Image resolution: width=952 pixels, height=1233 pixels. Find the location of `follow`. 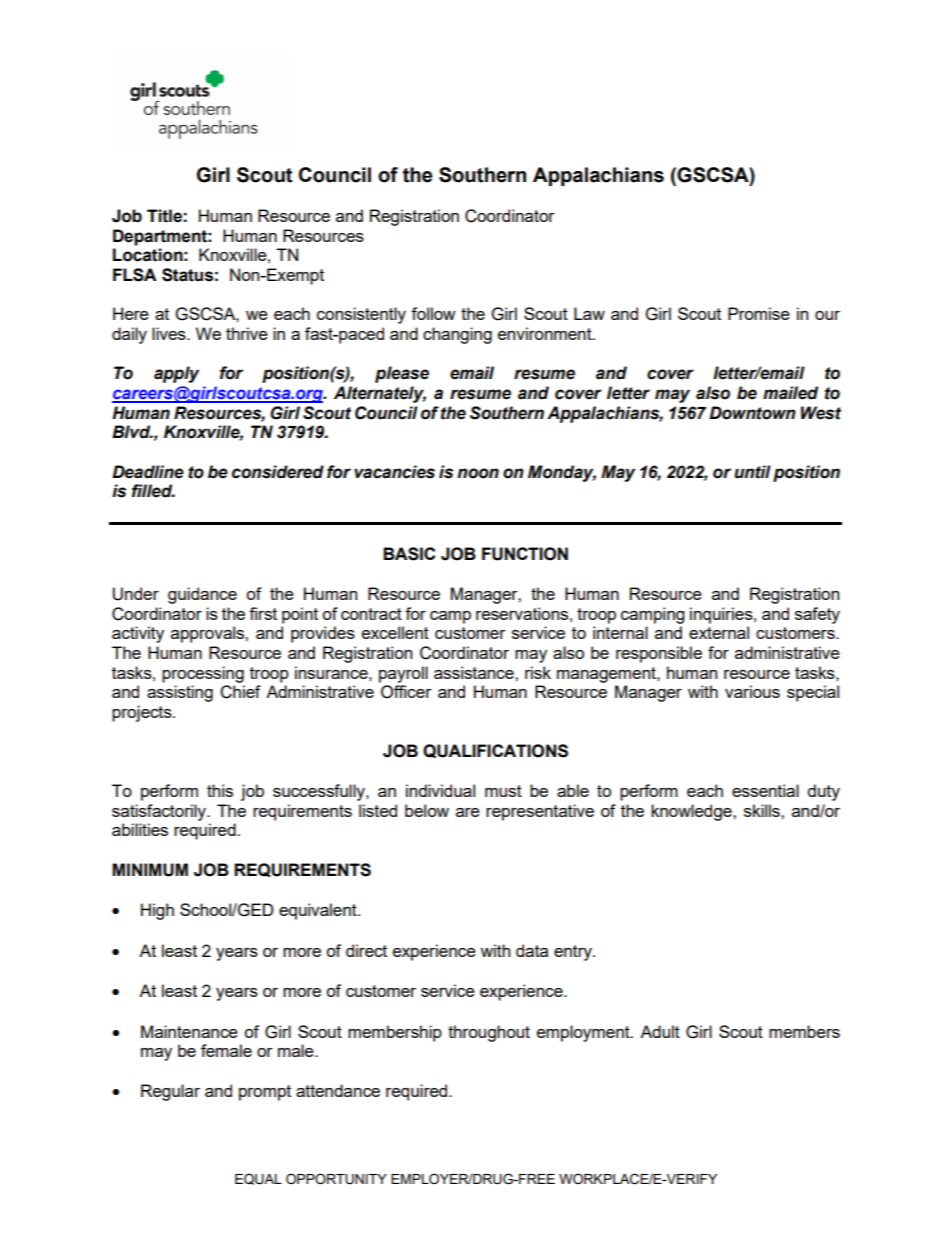

follow is located at coordinates (433, 313).
